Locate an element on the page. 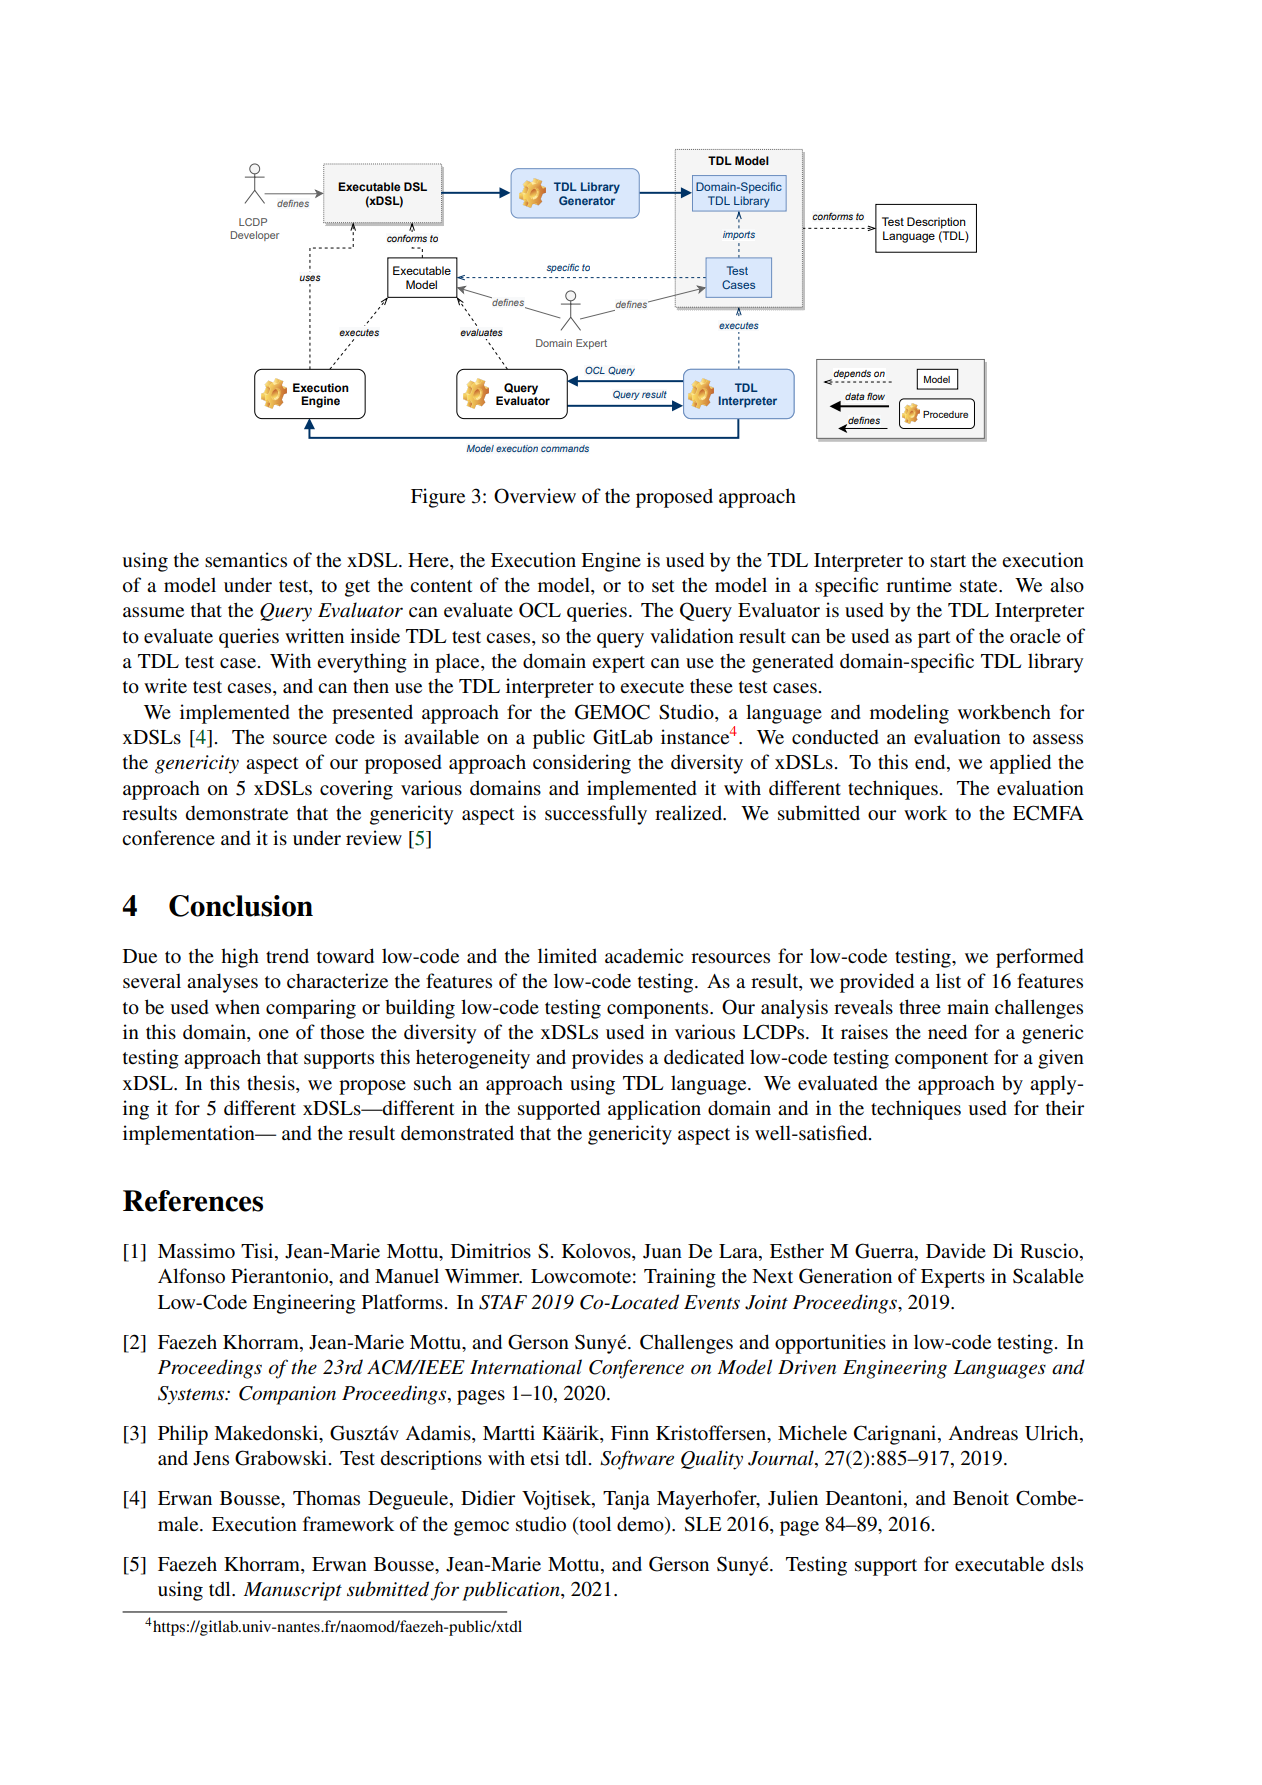  Davide is located at coordinates (956, 1250).
